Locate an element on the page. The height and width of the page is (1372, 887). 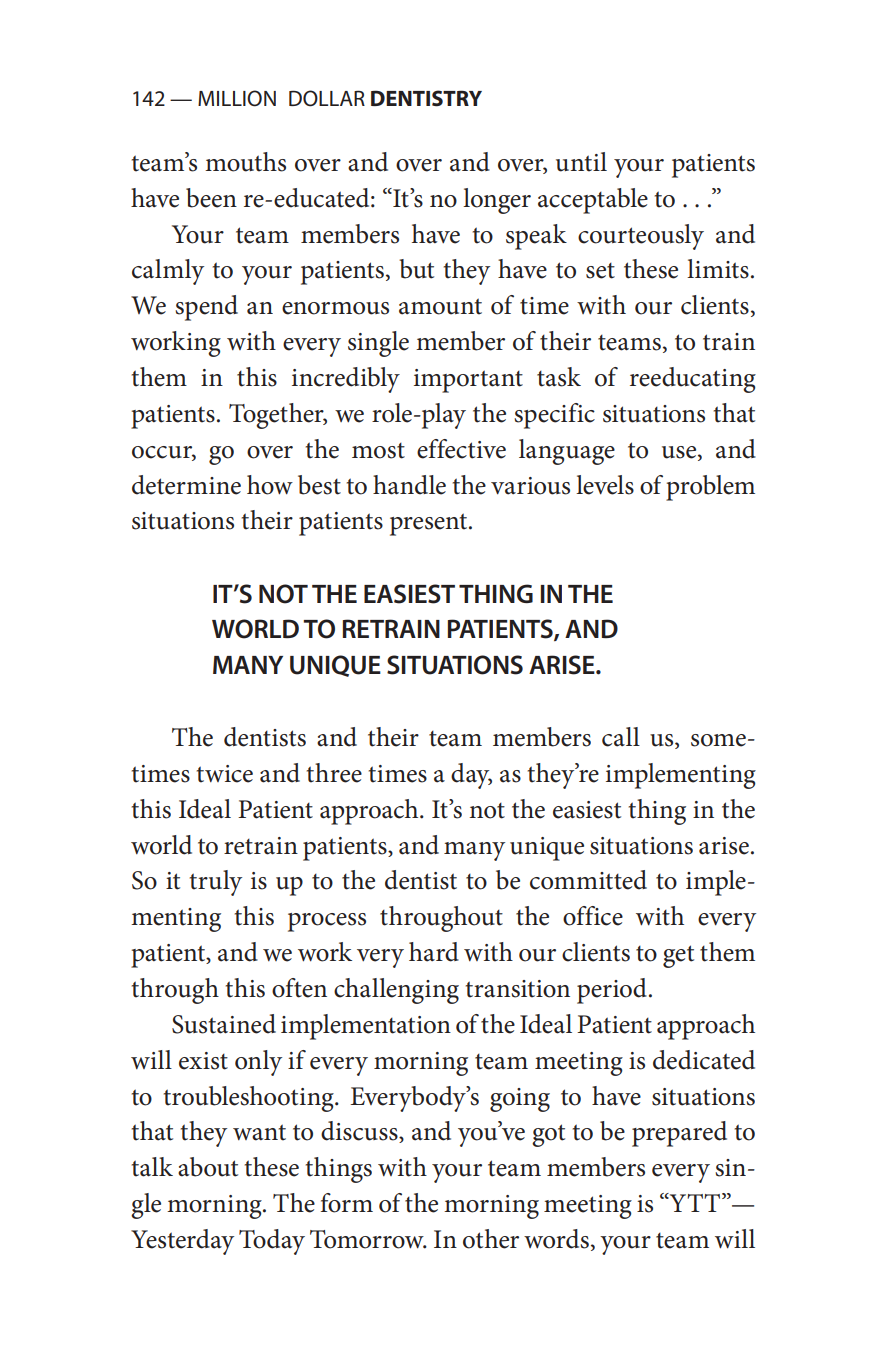
MILLION is located at coordinates (237, 98).
